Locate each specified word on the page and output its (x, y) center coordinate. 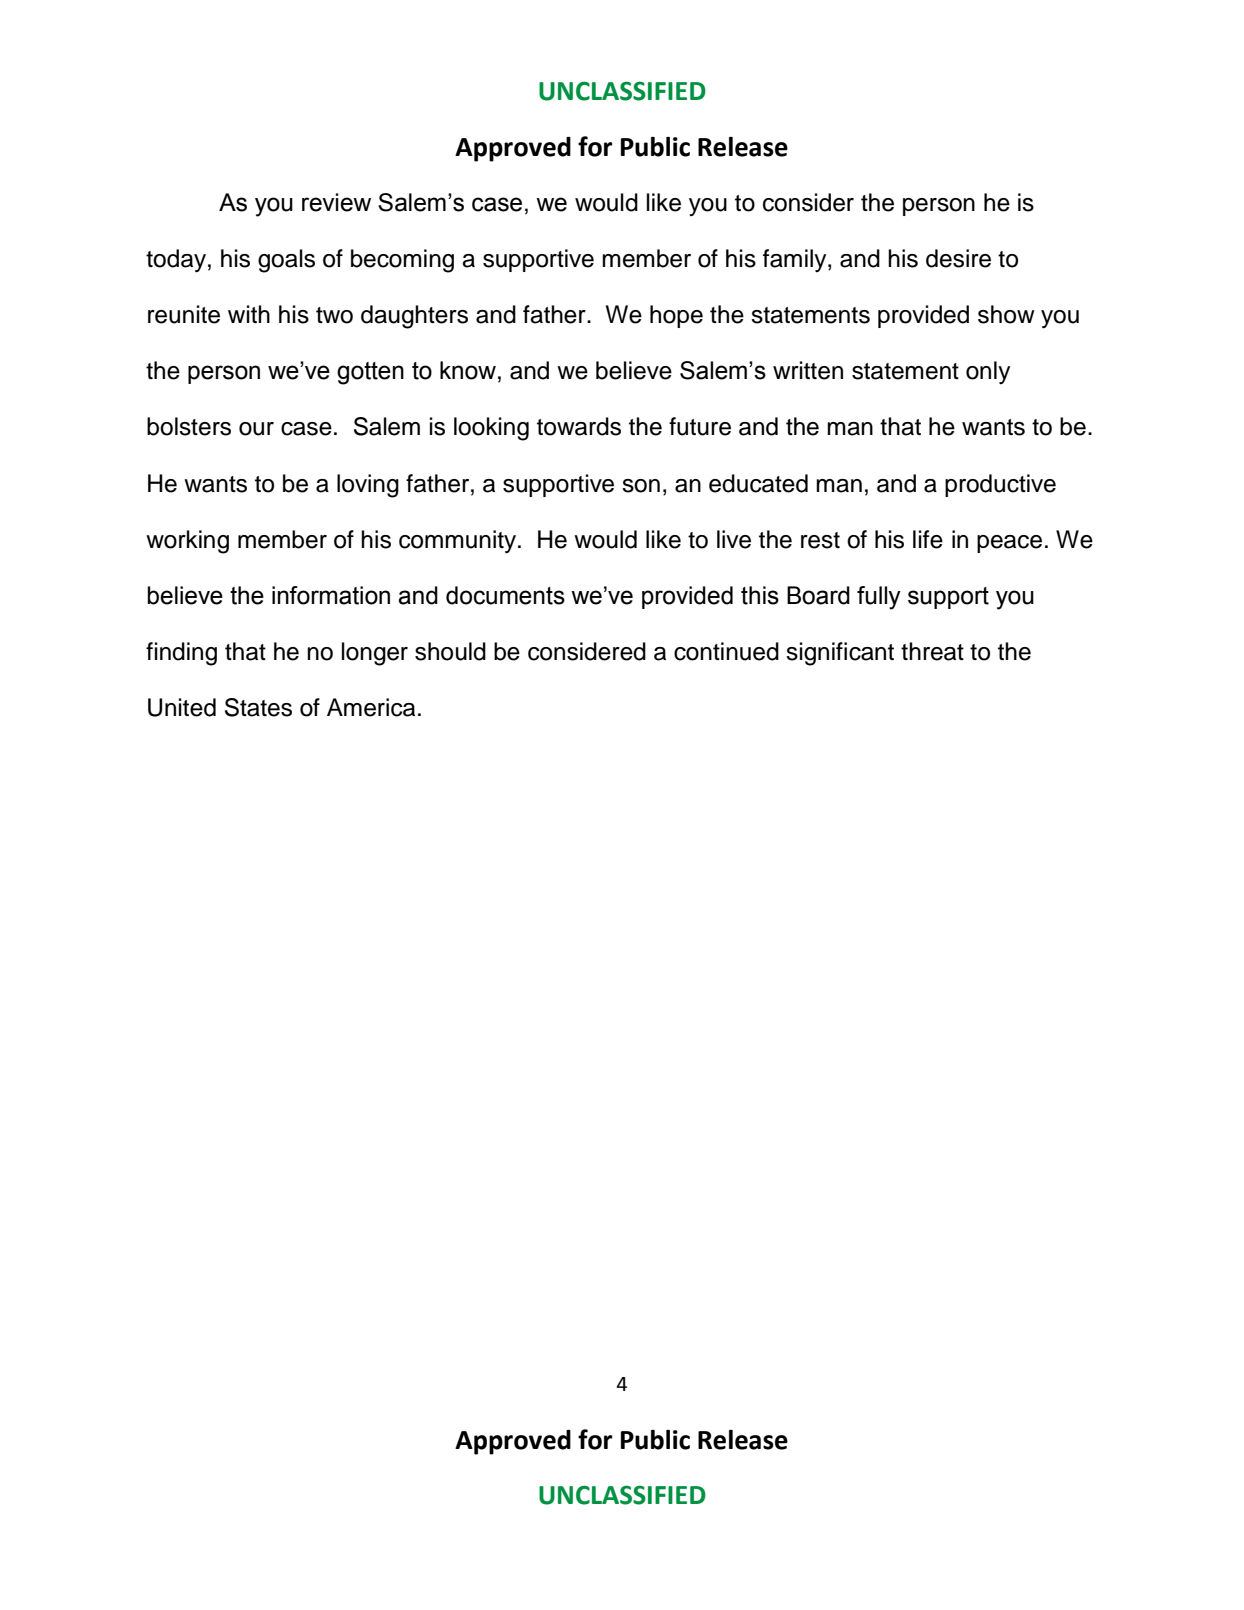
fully (879, 598)
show (1006, 314)
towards (579, 426)
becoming (402, 261)
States (258, 707)
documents (505, 595)
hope (676, 316)
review (336, 202)
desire (958, 258)
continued (726, 651)
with (249, 314)
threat (932, 651)
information (331, 595)
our (256, 429)
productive (1000, 485)
